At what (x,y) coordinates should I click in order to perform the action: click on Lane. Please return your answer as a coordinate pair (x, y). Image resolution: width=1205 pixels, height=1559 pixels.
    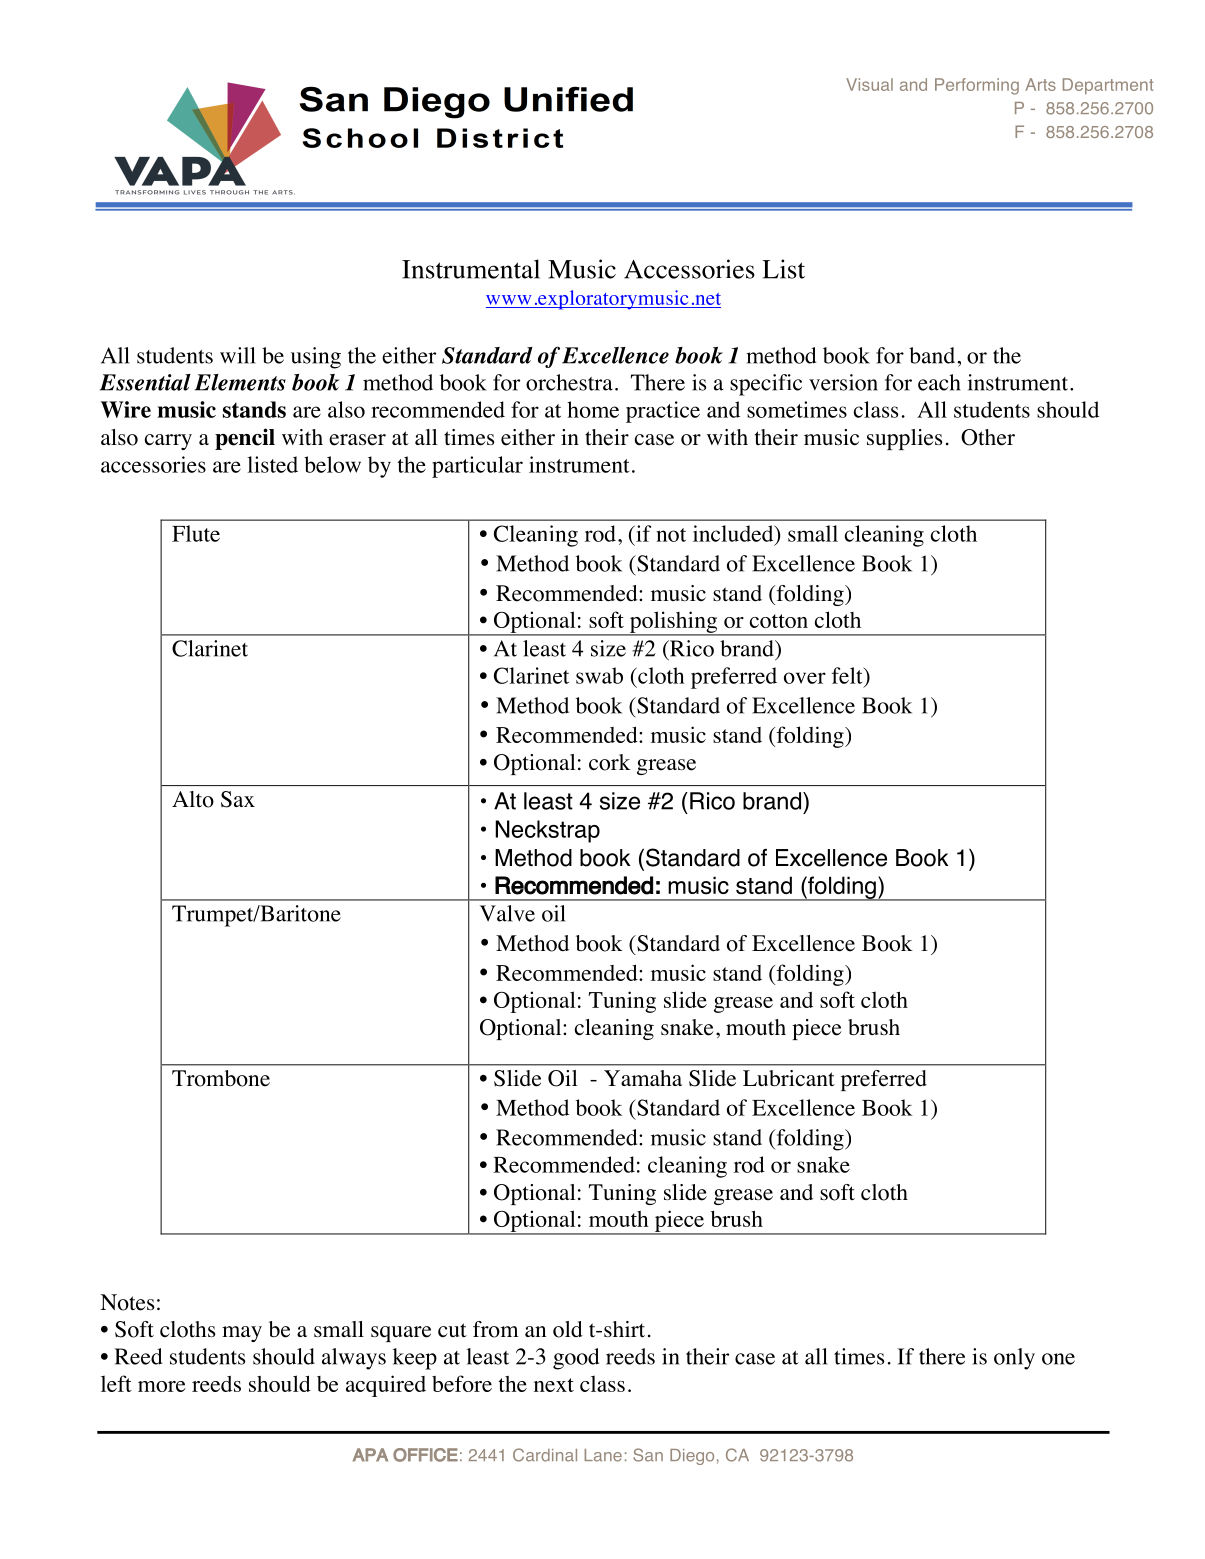
    Looking at the image, I should click on (603, 1455).
